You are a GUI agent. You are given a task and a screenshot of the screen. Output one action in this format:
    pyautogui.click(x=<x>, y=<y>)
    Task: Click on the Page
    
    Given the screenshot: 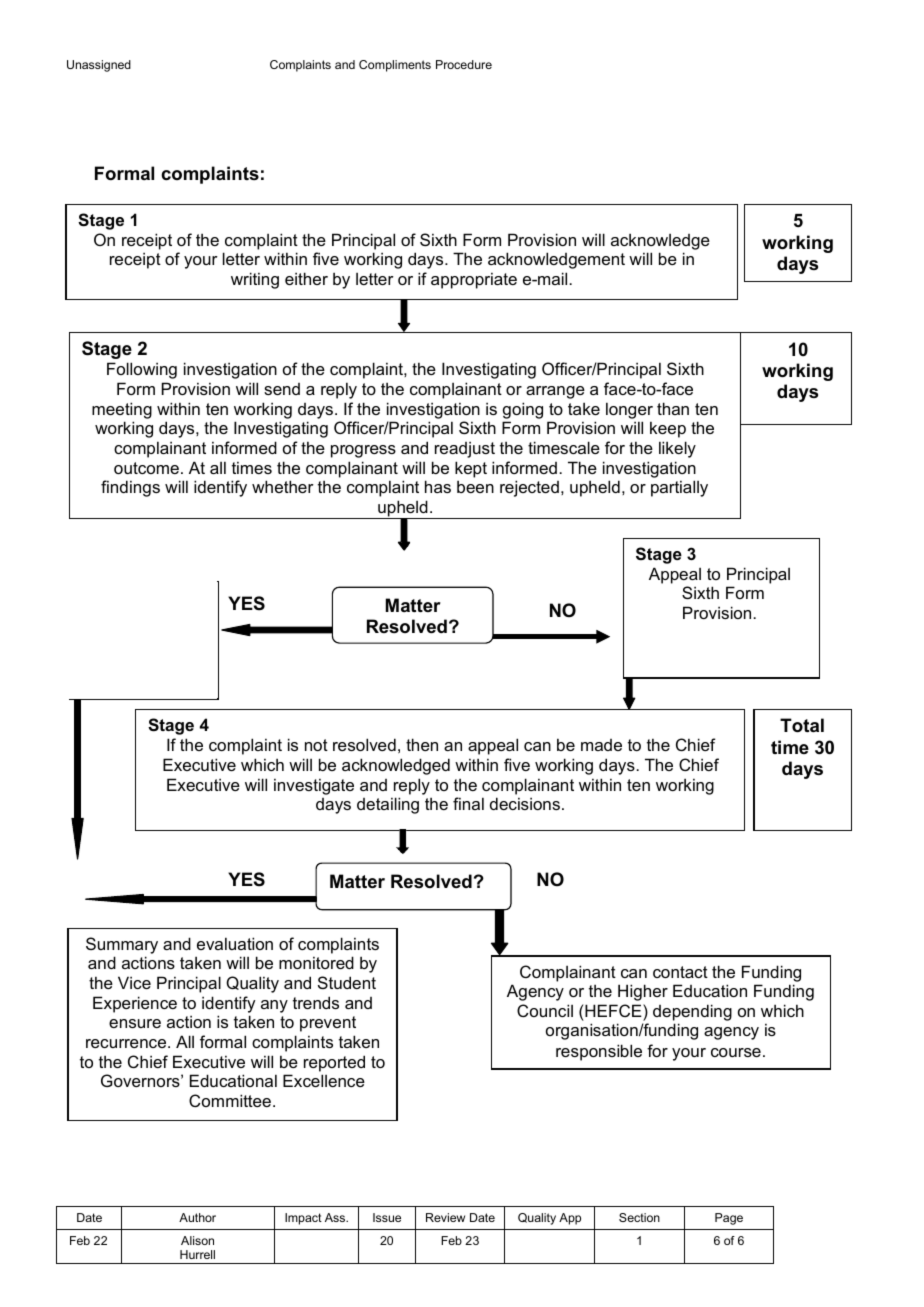 What is the action you would take?
    pyautogui.click(x=729, y=1219)
